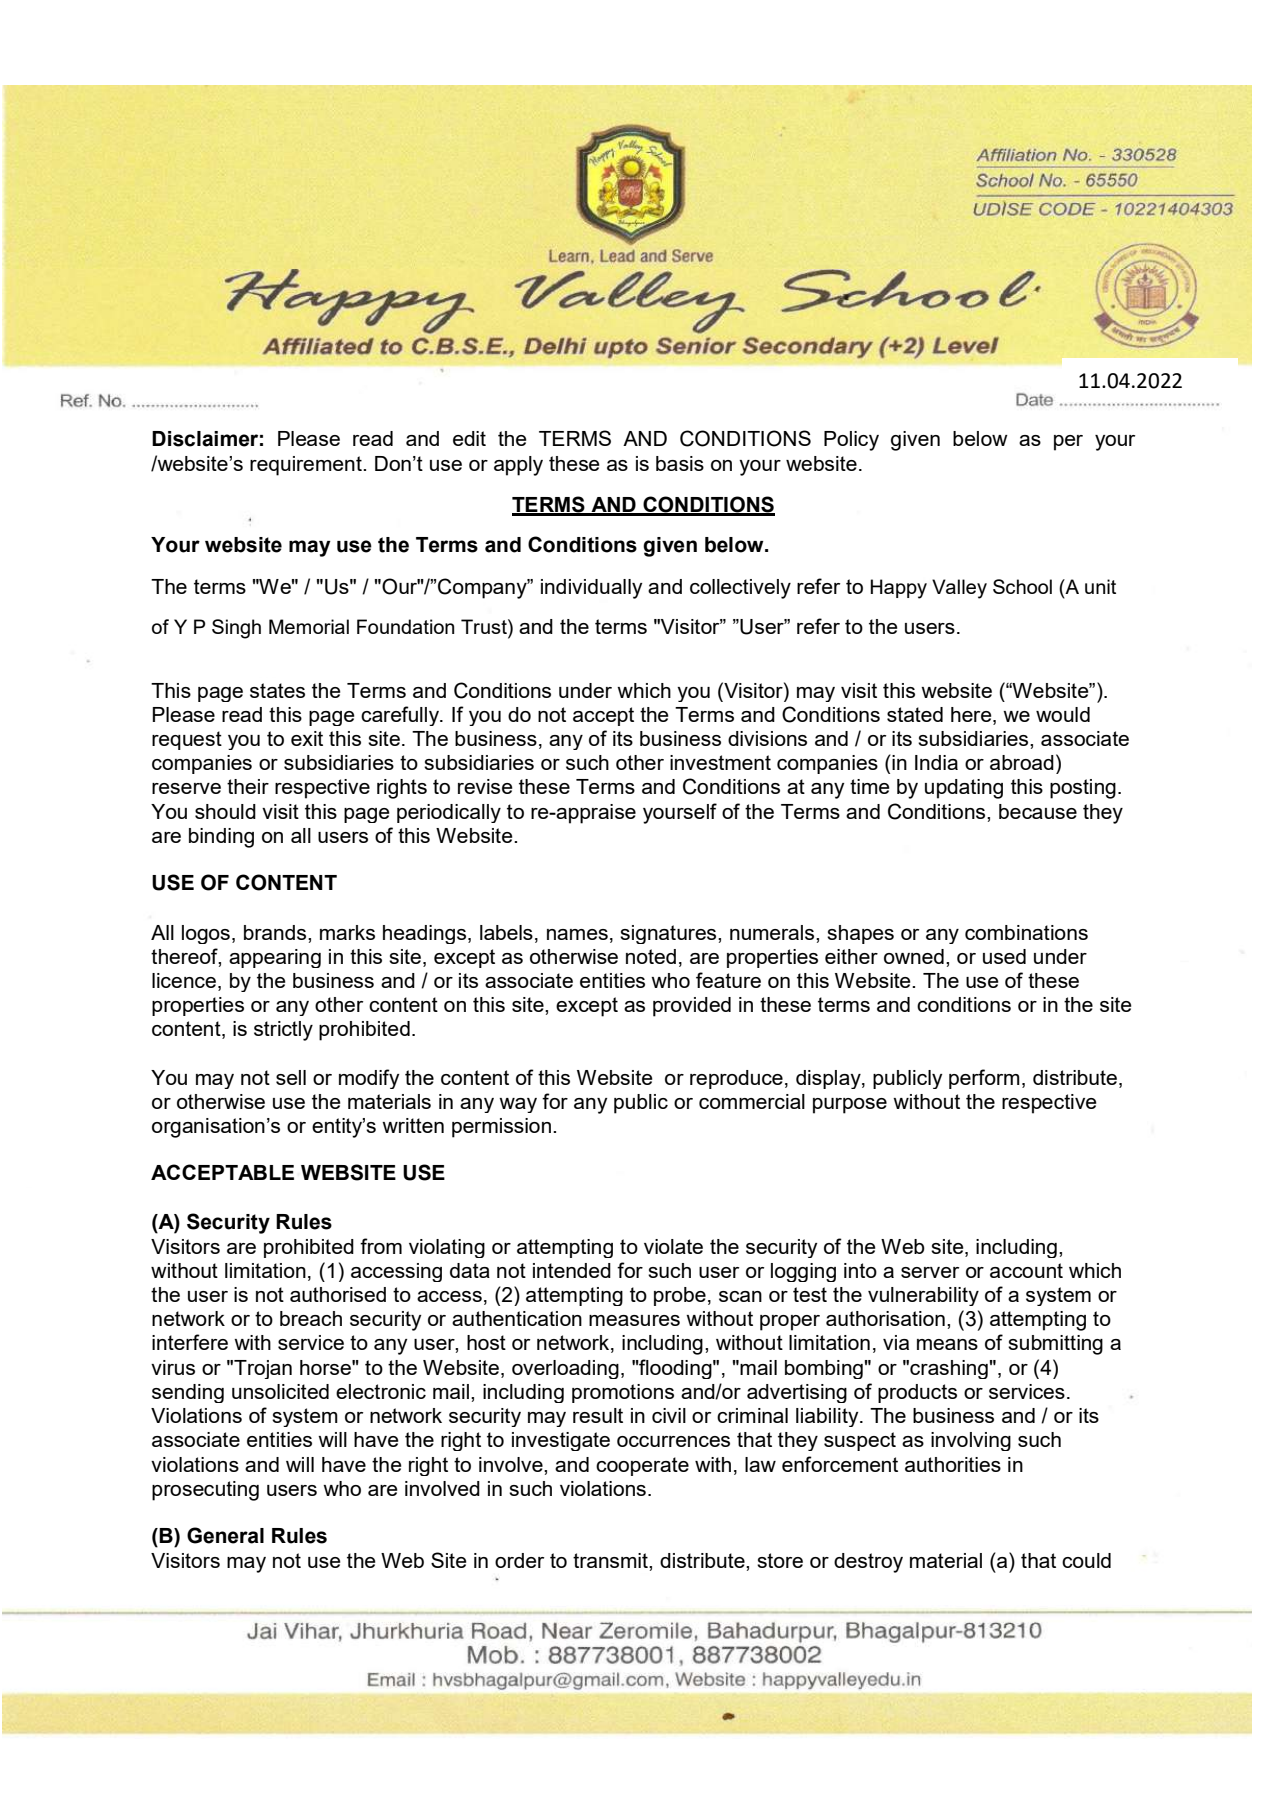  I want to click on requirement, so click(307, 466).
